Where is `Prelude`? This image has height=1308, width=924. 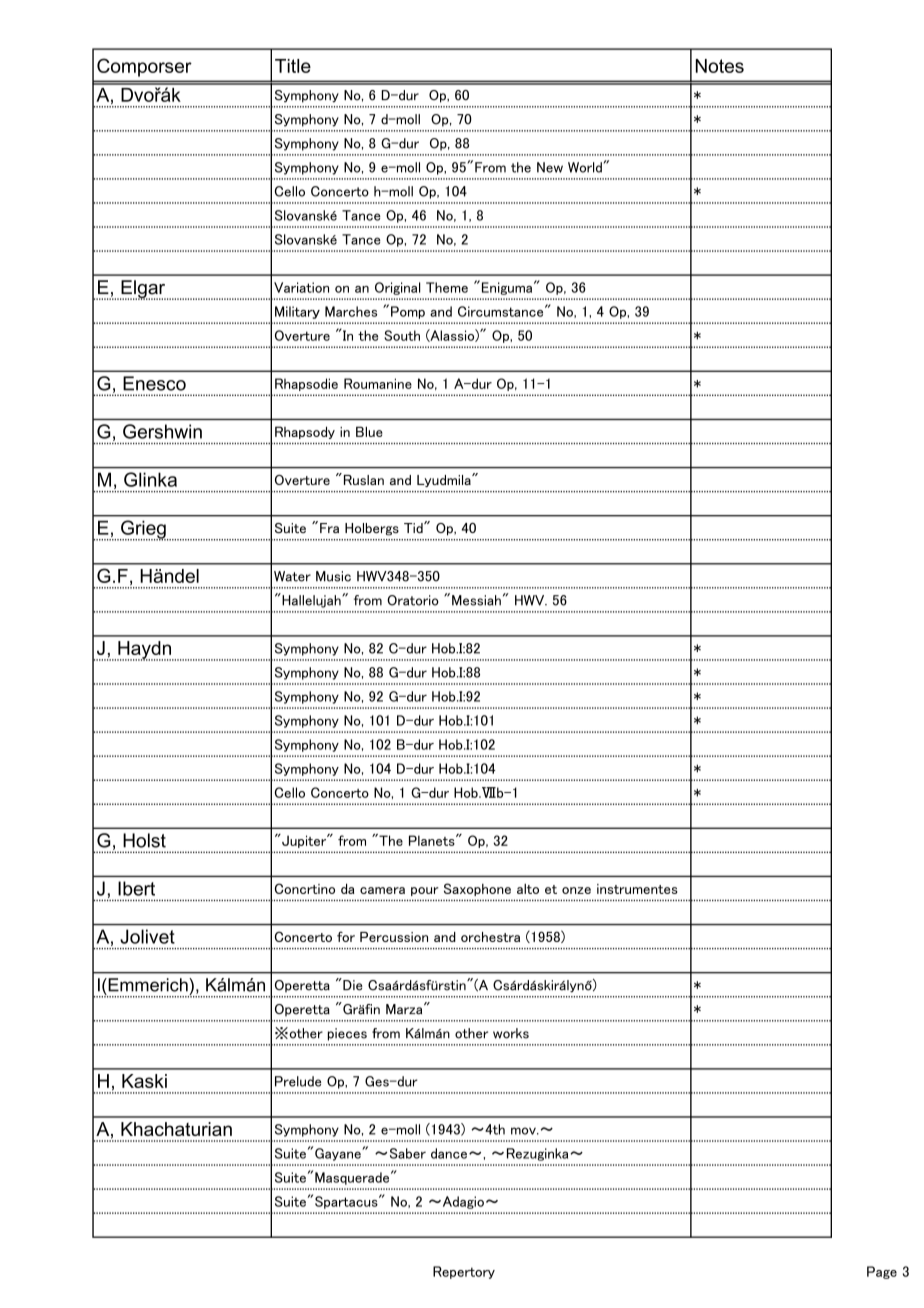 Prelude is located at coordinates (298, 1081).
